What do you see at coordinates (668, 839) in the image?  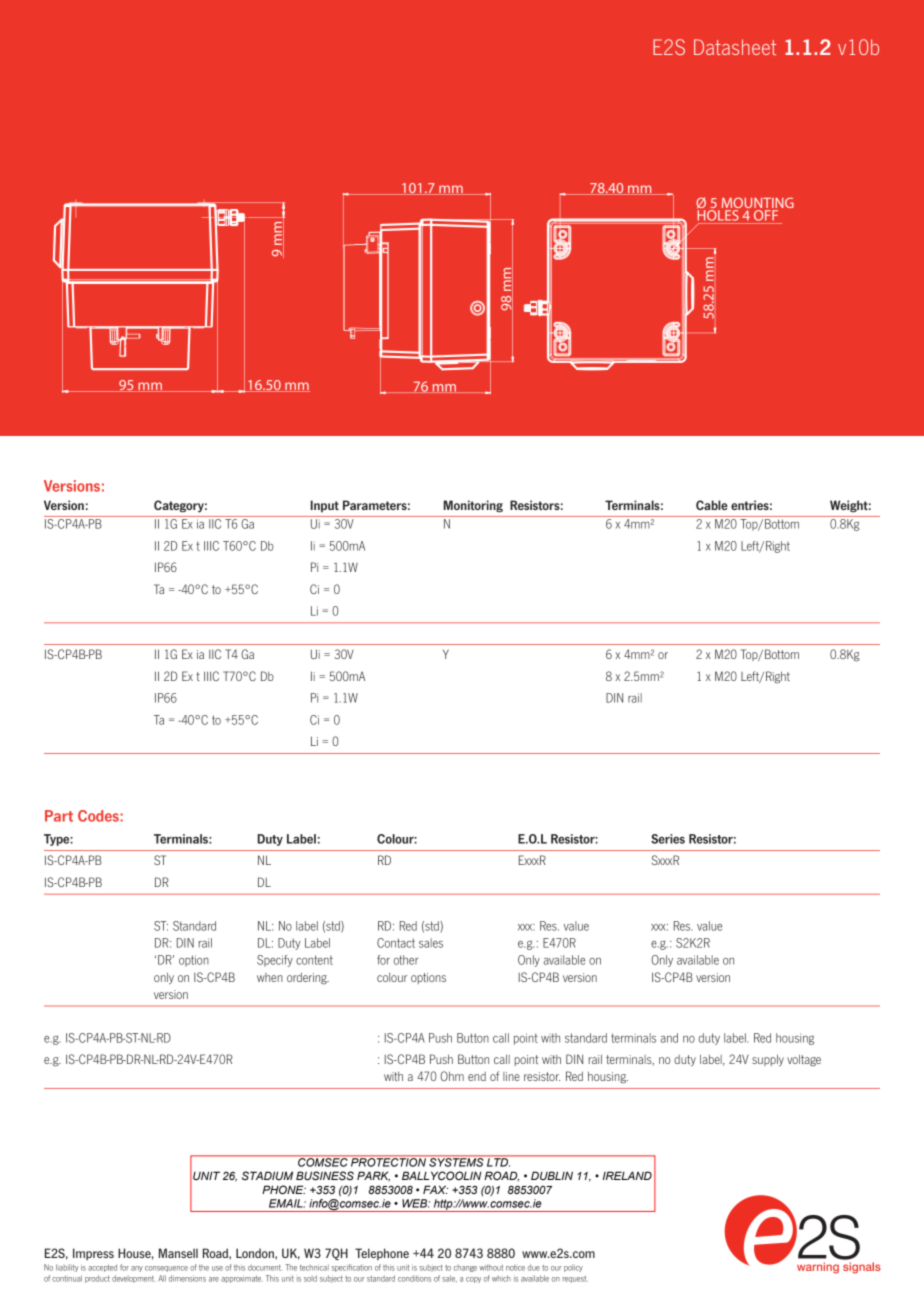 I see `Series` at bounding box center [668, 839].
